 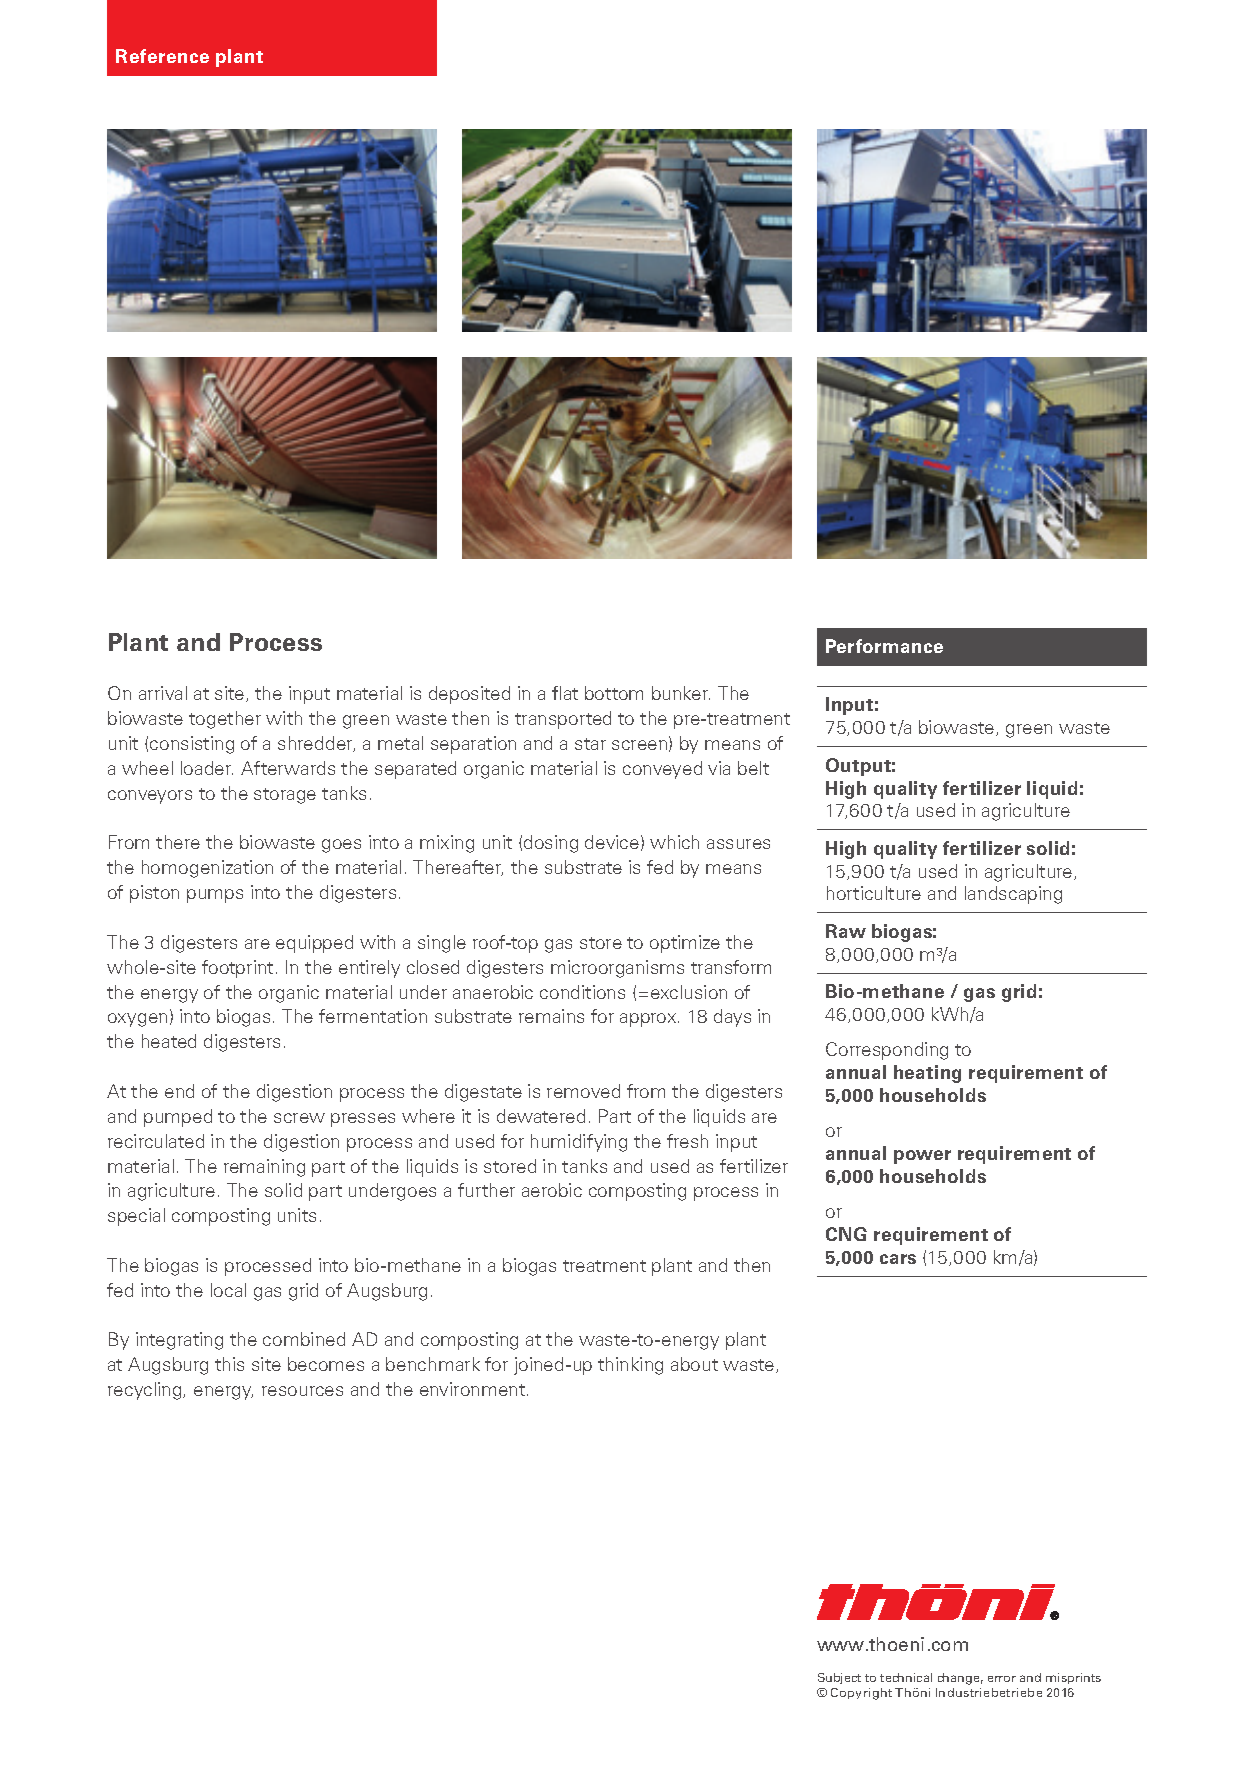 What do you see at coordinates (565, 693) in the screenshot?
I see `flat` at bounding box center [565, 693].
